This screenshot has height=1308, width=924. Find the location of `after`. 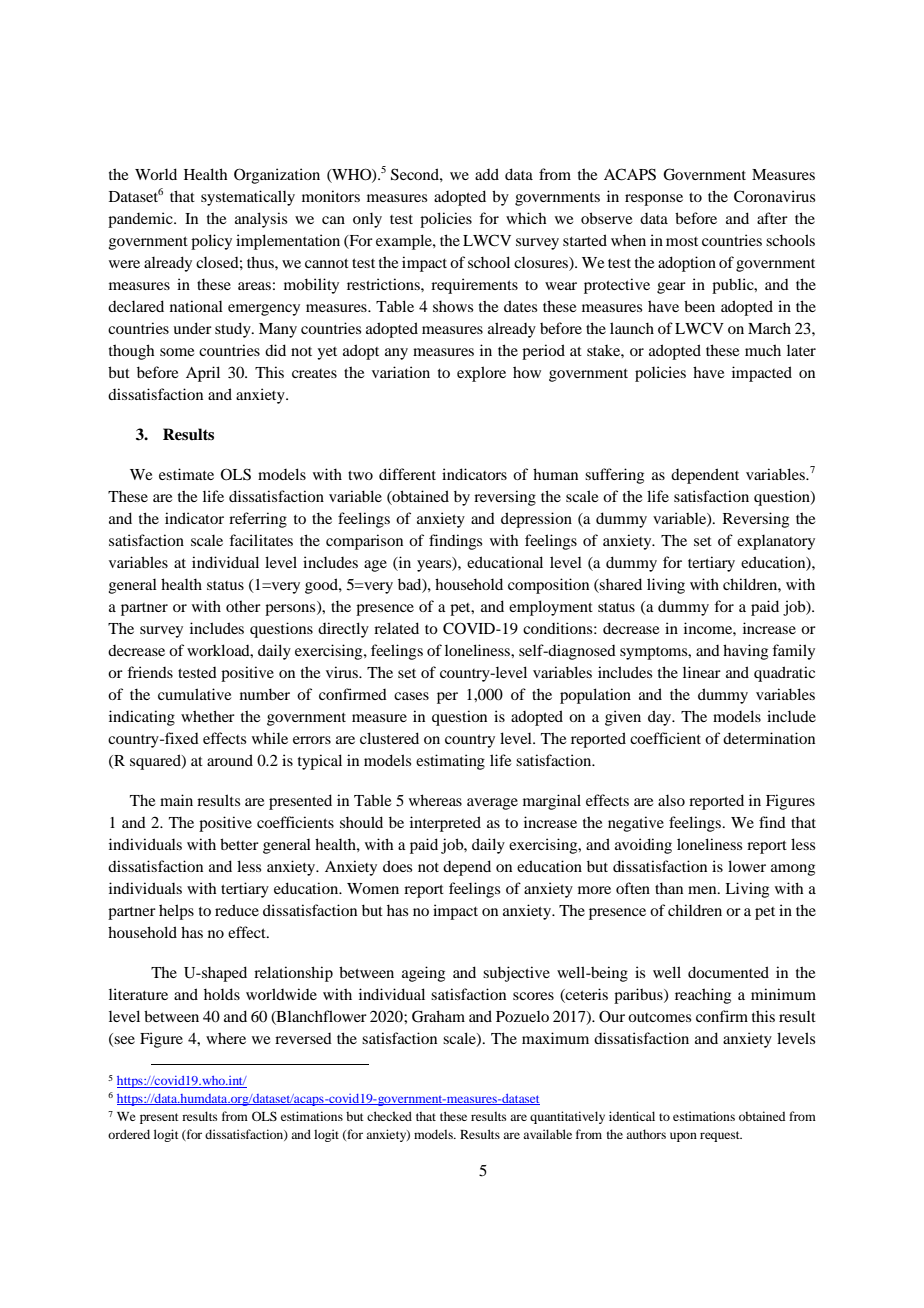

after is located at coordinates (772, 218).
